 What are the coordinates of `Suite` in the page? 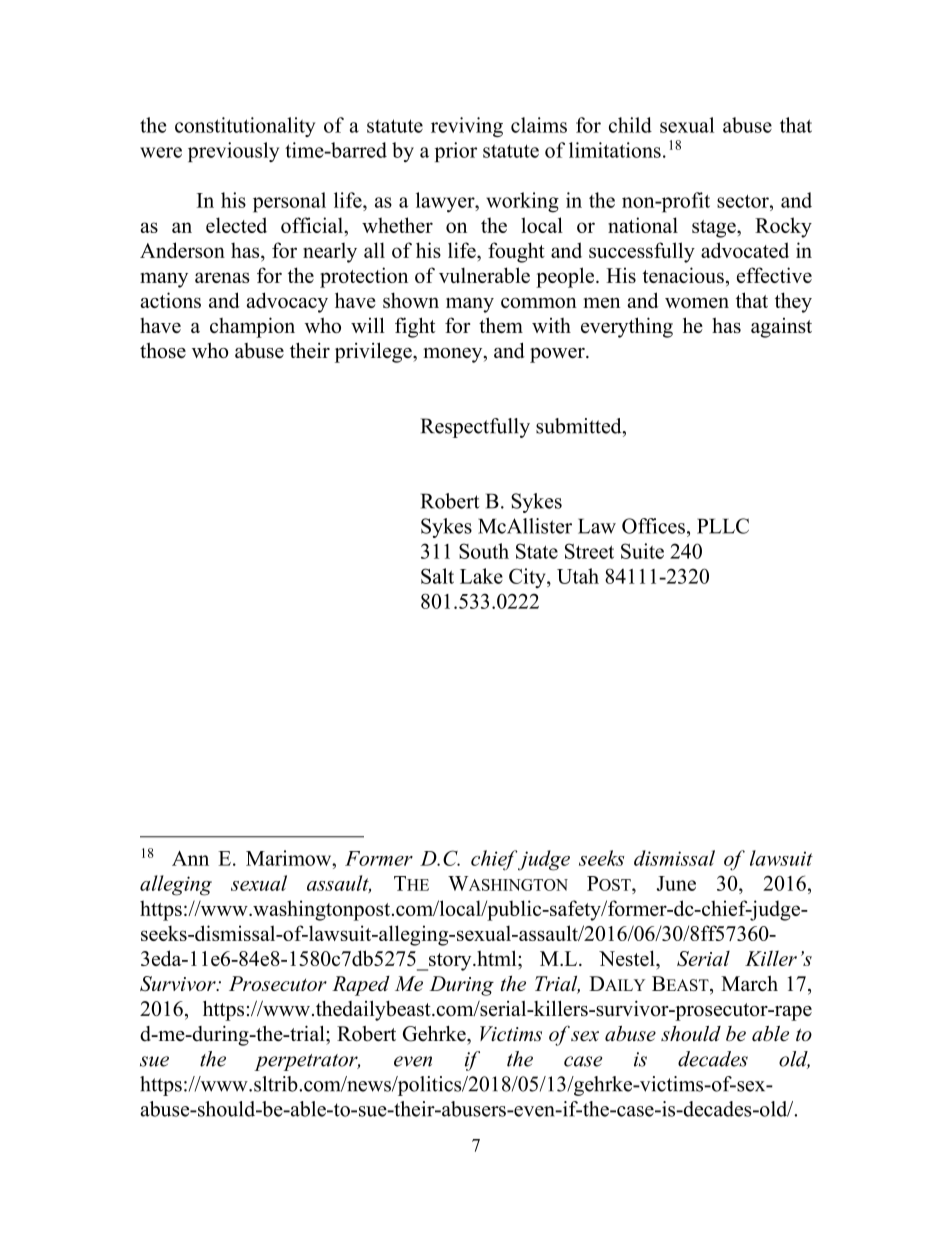 It's located at (642, 551).
